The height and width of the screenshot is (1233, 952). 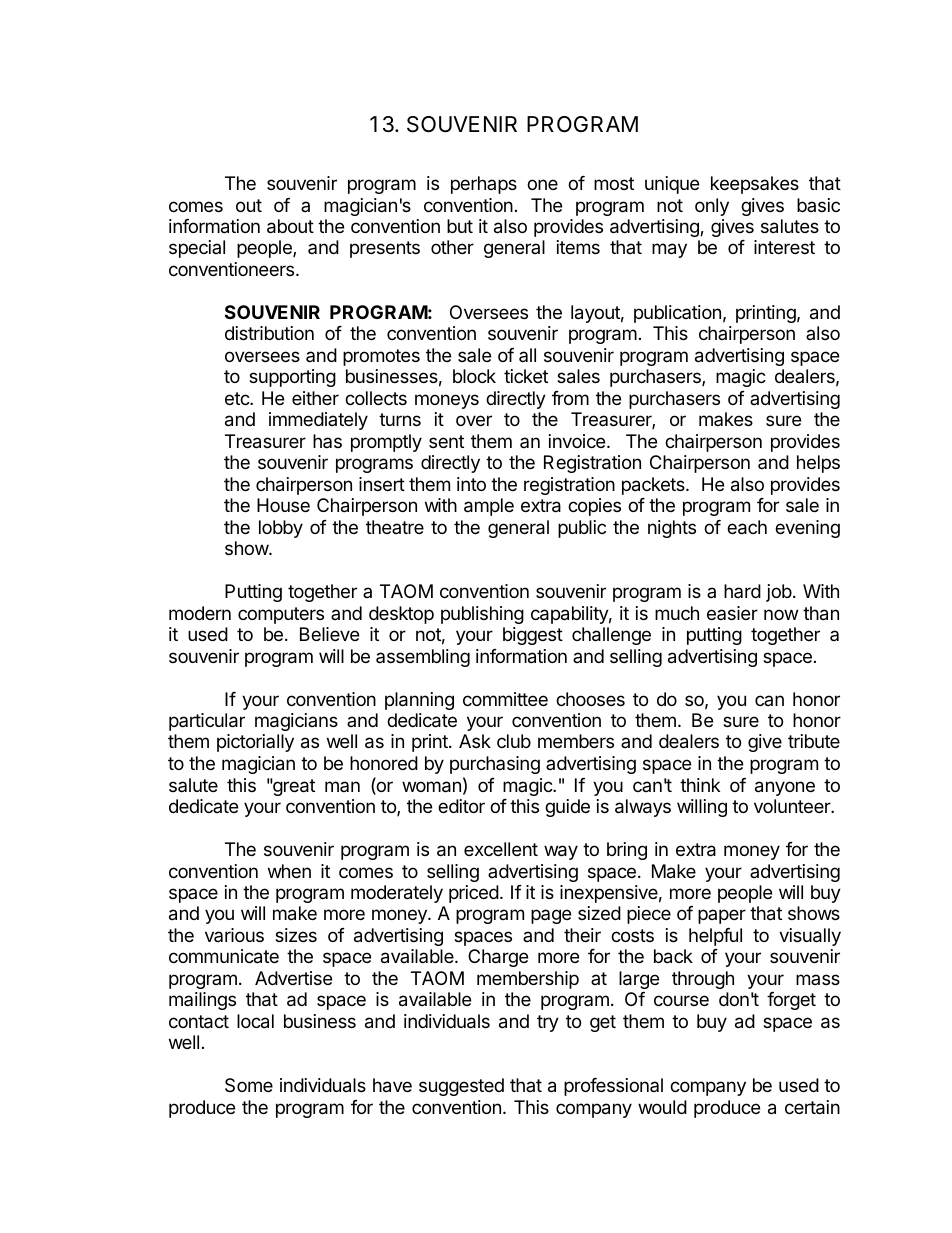 I want to click on computers, so click(x=281, y=615).
